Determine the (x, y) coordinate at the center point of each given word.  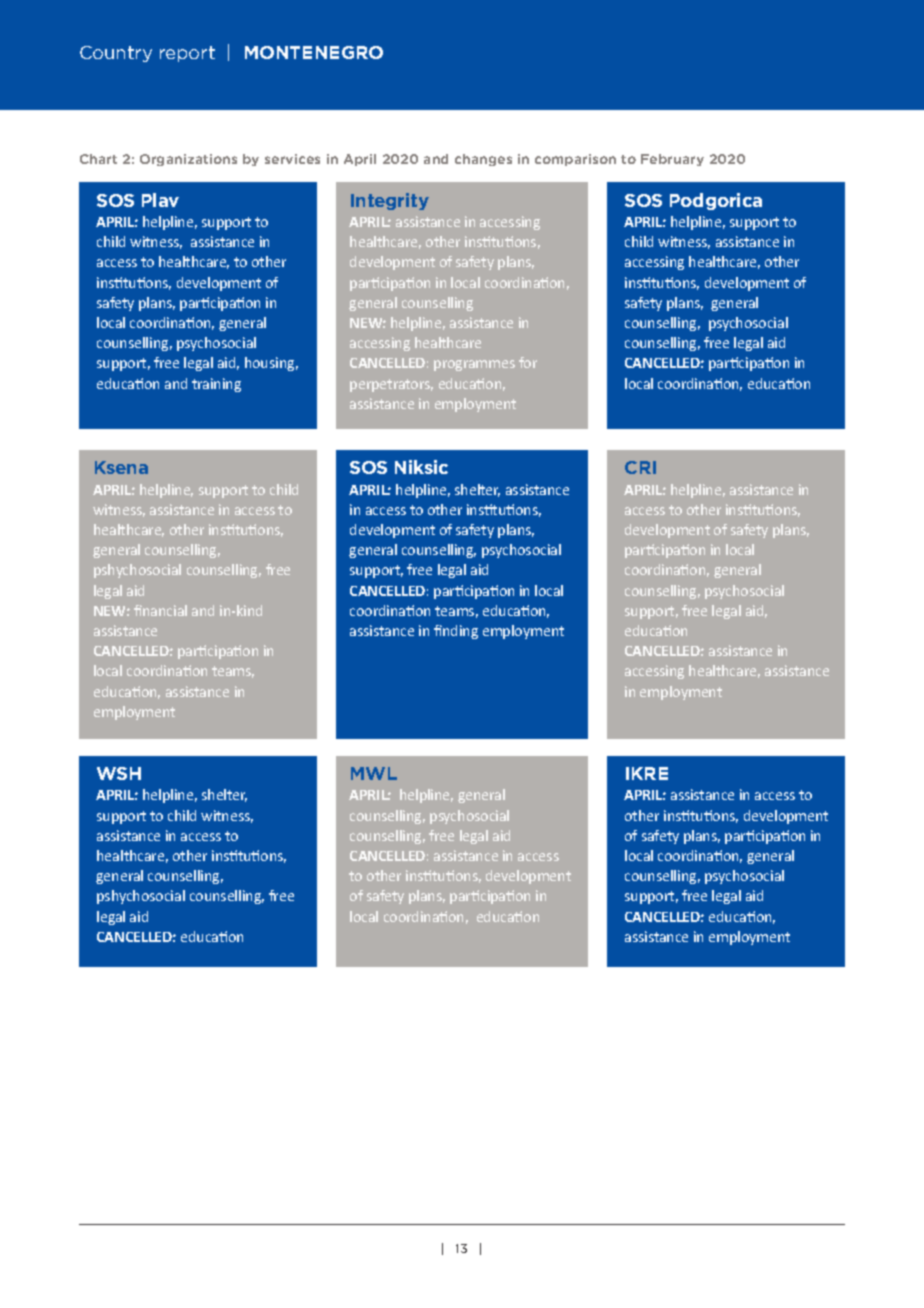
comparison (575, 160)
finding (456, 632)
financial (160, 610)
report (187, 54)
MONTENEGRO (314, 52)
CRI (640, 467)
